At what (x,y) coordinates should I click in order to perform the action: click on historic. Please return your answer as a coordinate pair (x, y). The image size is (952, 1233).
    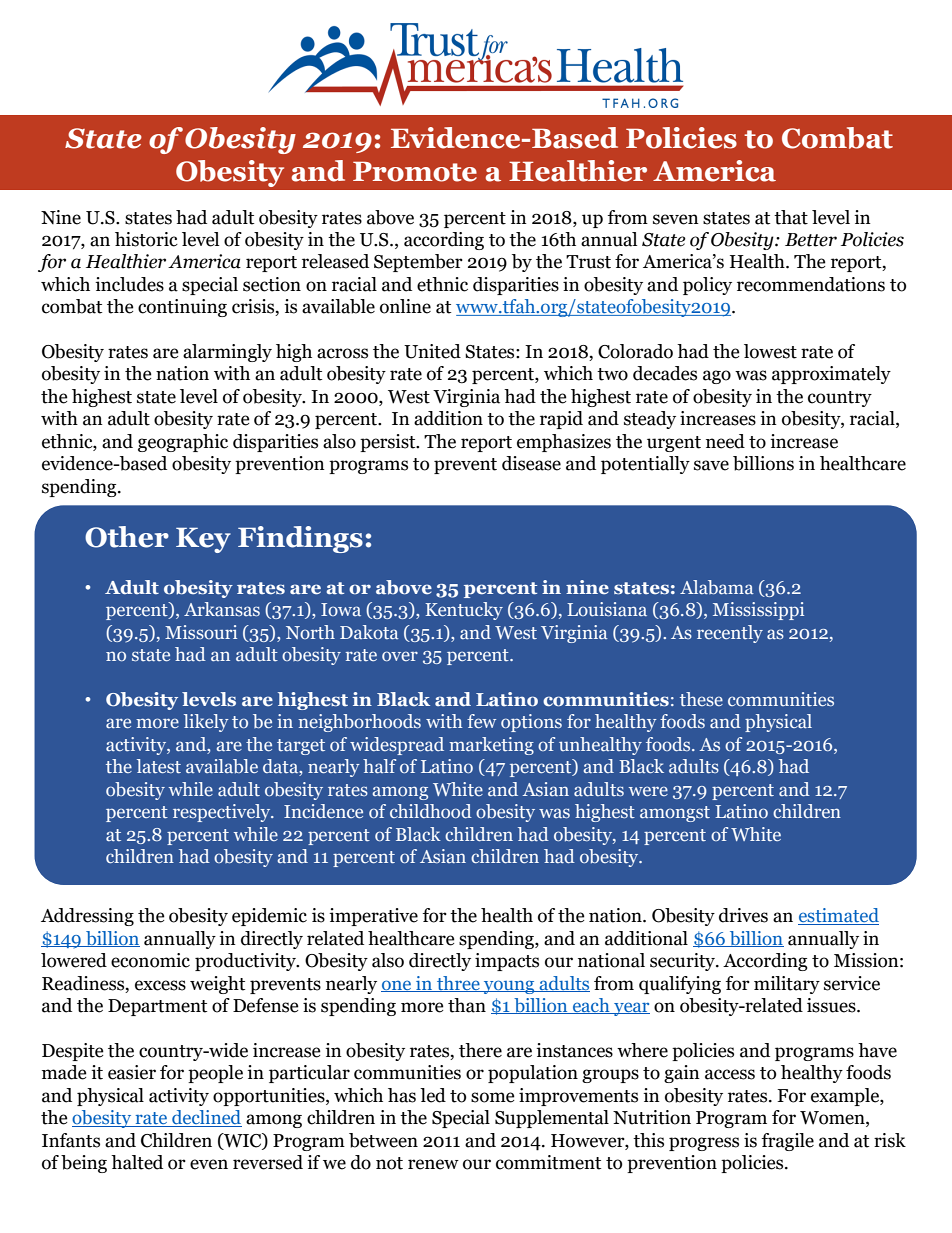
    Looking at the image, I should click on (146, 239).
